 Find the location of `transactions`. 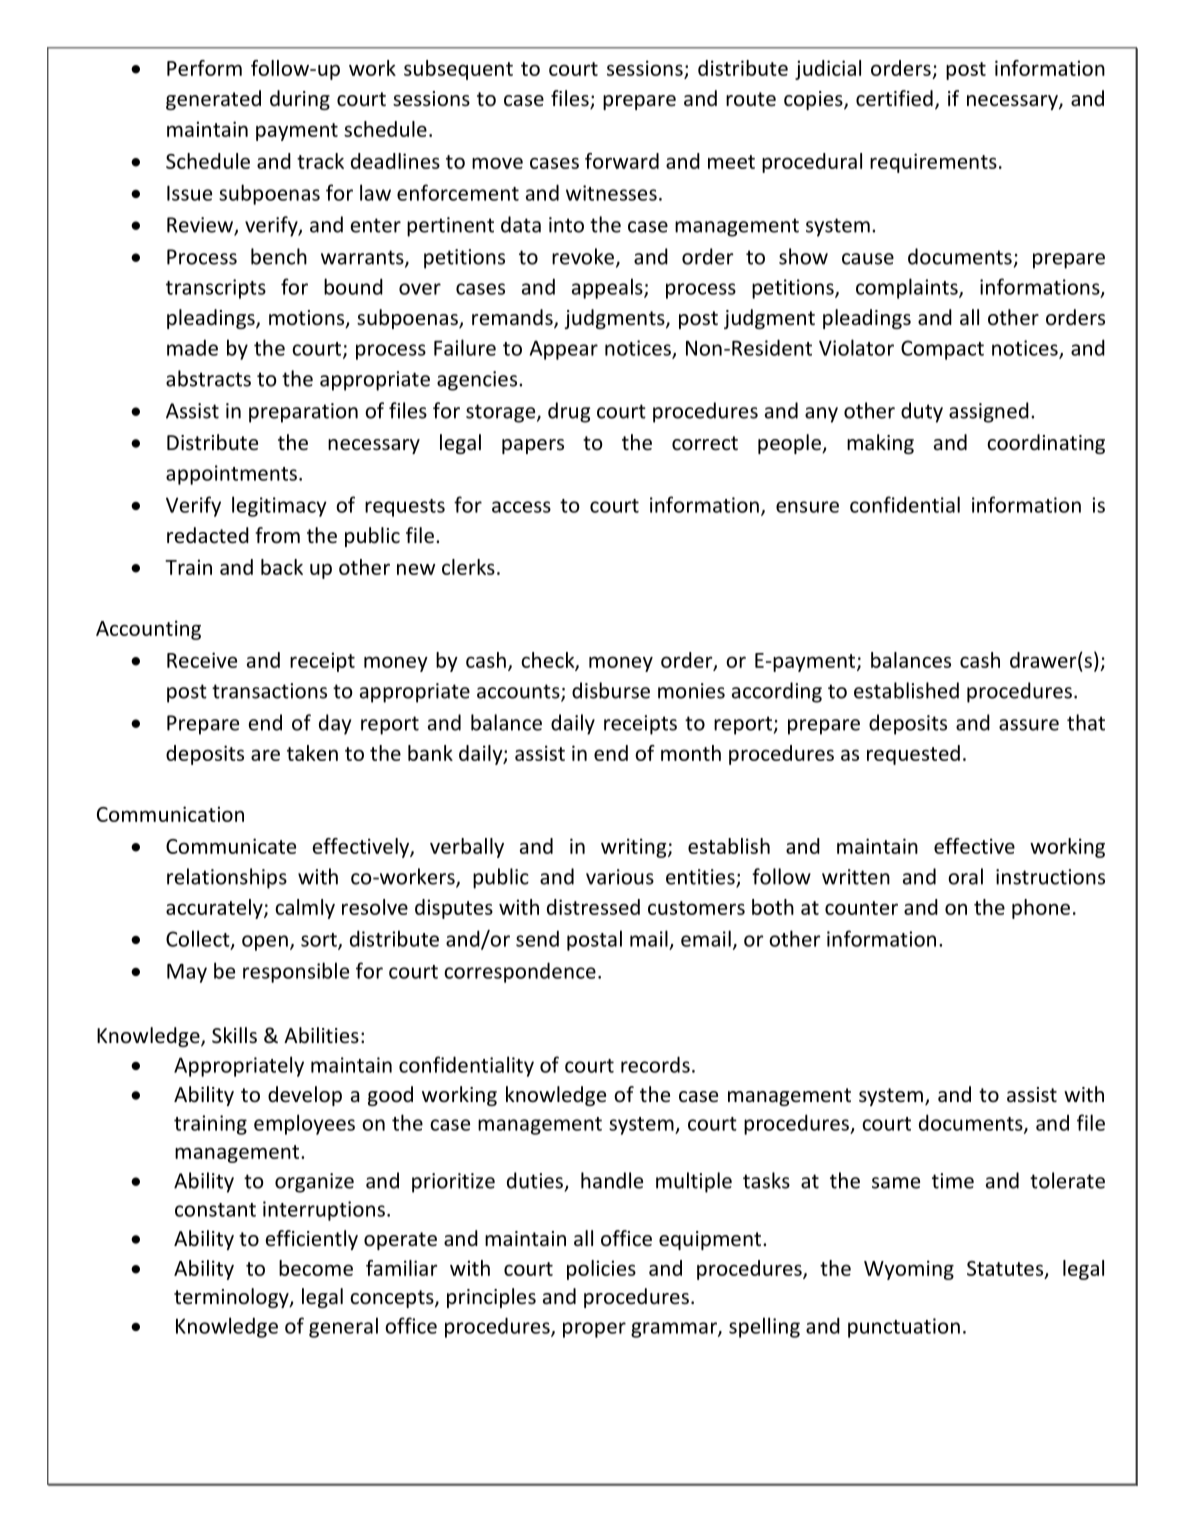

transactions is located at coordinates (269, 691).
